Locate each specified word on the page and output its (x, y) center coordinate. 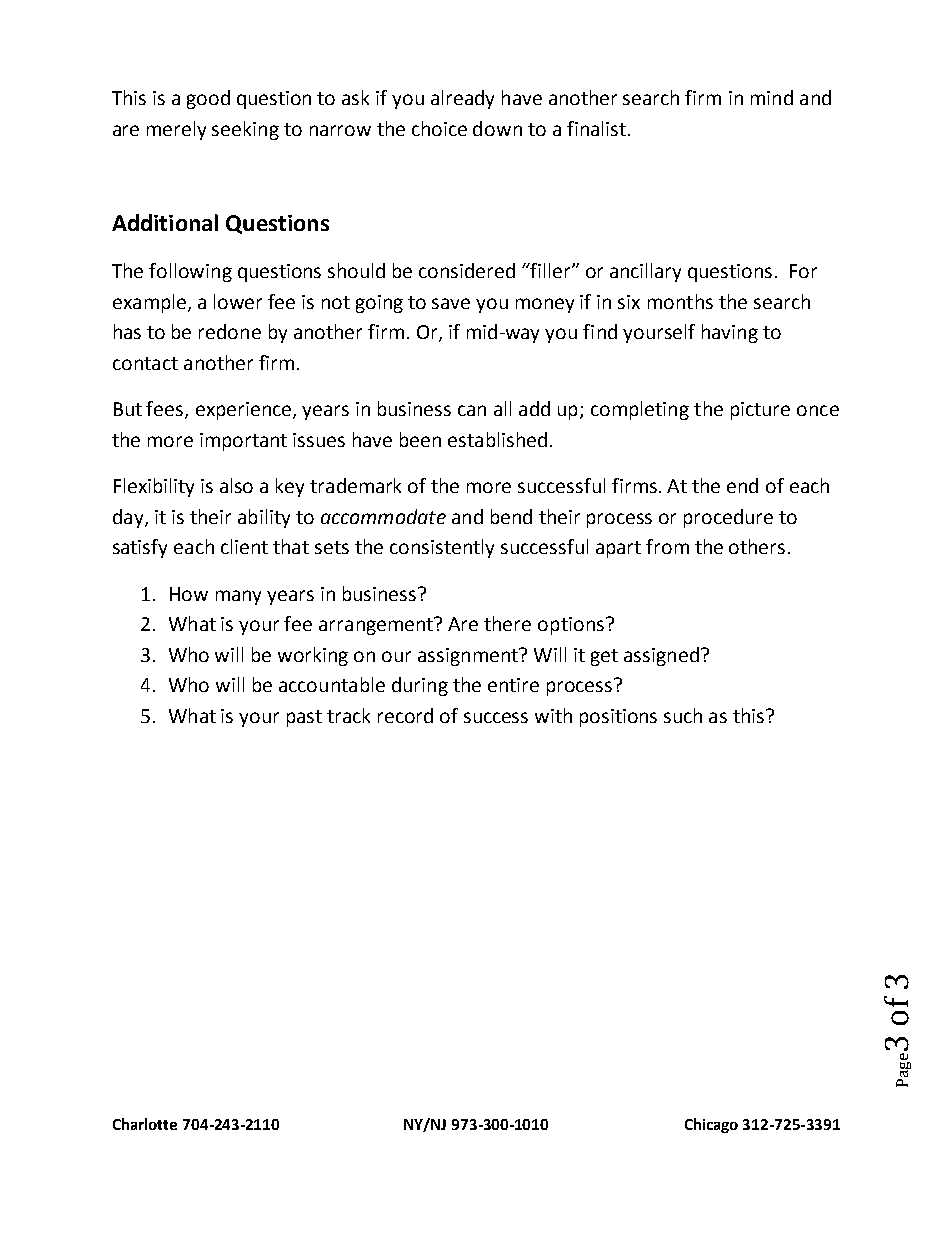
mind (772, 97)
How (189, 594)
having (730, 333)
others (757, 546)
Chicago (711, 1125)
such (683, 715)
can (472, 410)
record (405, 715)
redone (230, 331)
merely (176, 130)
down (497, 128)
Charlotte (145, 1124)
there (507, 623)
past (304, 718)
